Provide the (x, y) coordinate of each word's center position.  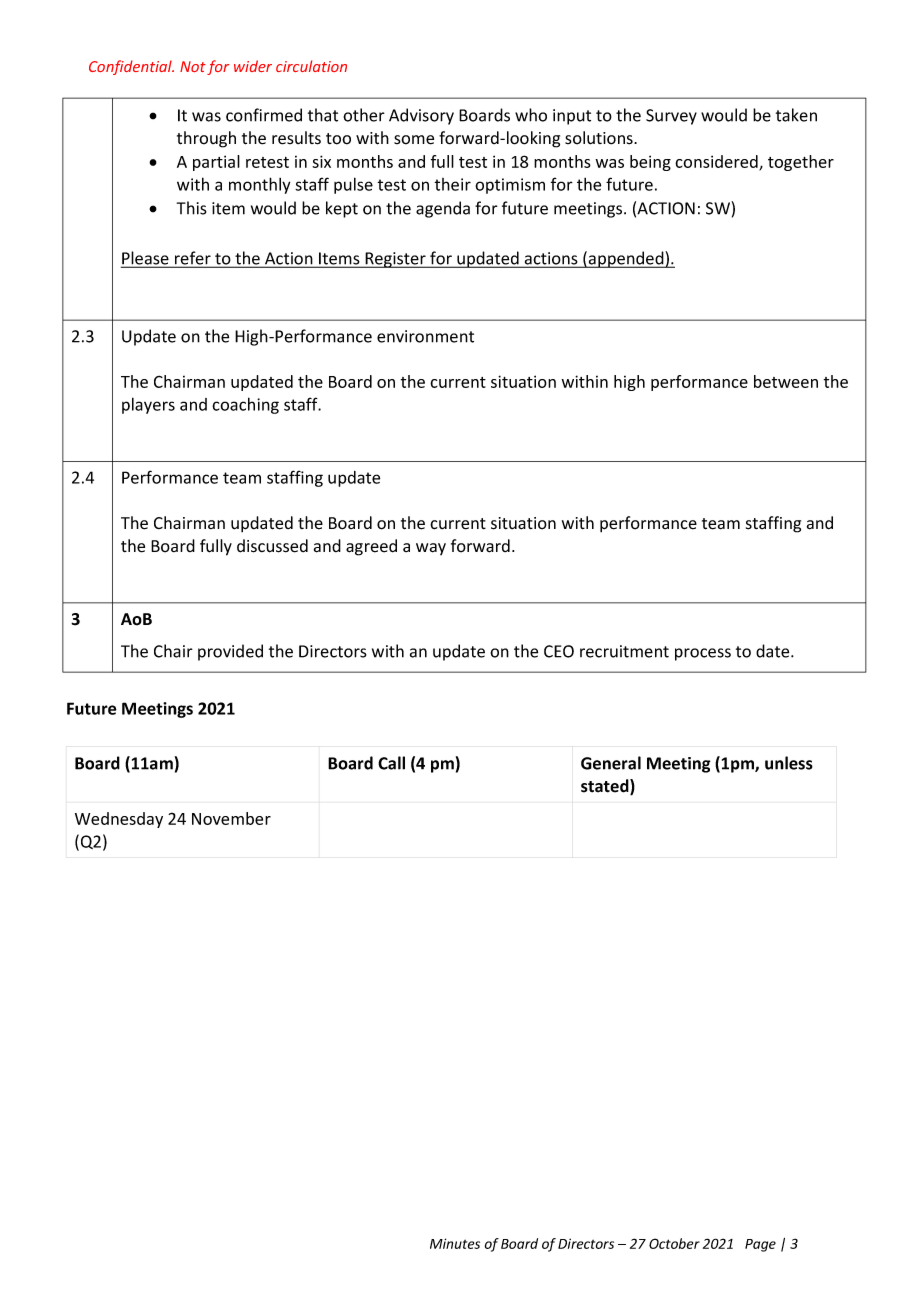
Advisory (421, 116)
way (431, 549)
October (674, 1243)
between (786, 381)
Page (760, 1245)
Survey (671, 117)
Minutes (455, 1243)
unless (789, 763)
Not (193, 66)
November (231, 818)
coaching (245, 405)
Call (391, 763)
